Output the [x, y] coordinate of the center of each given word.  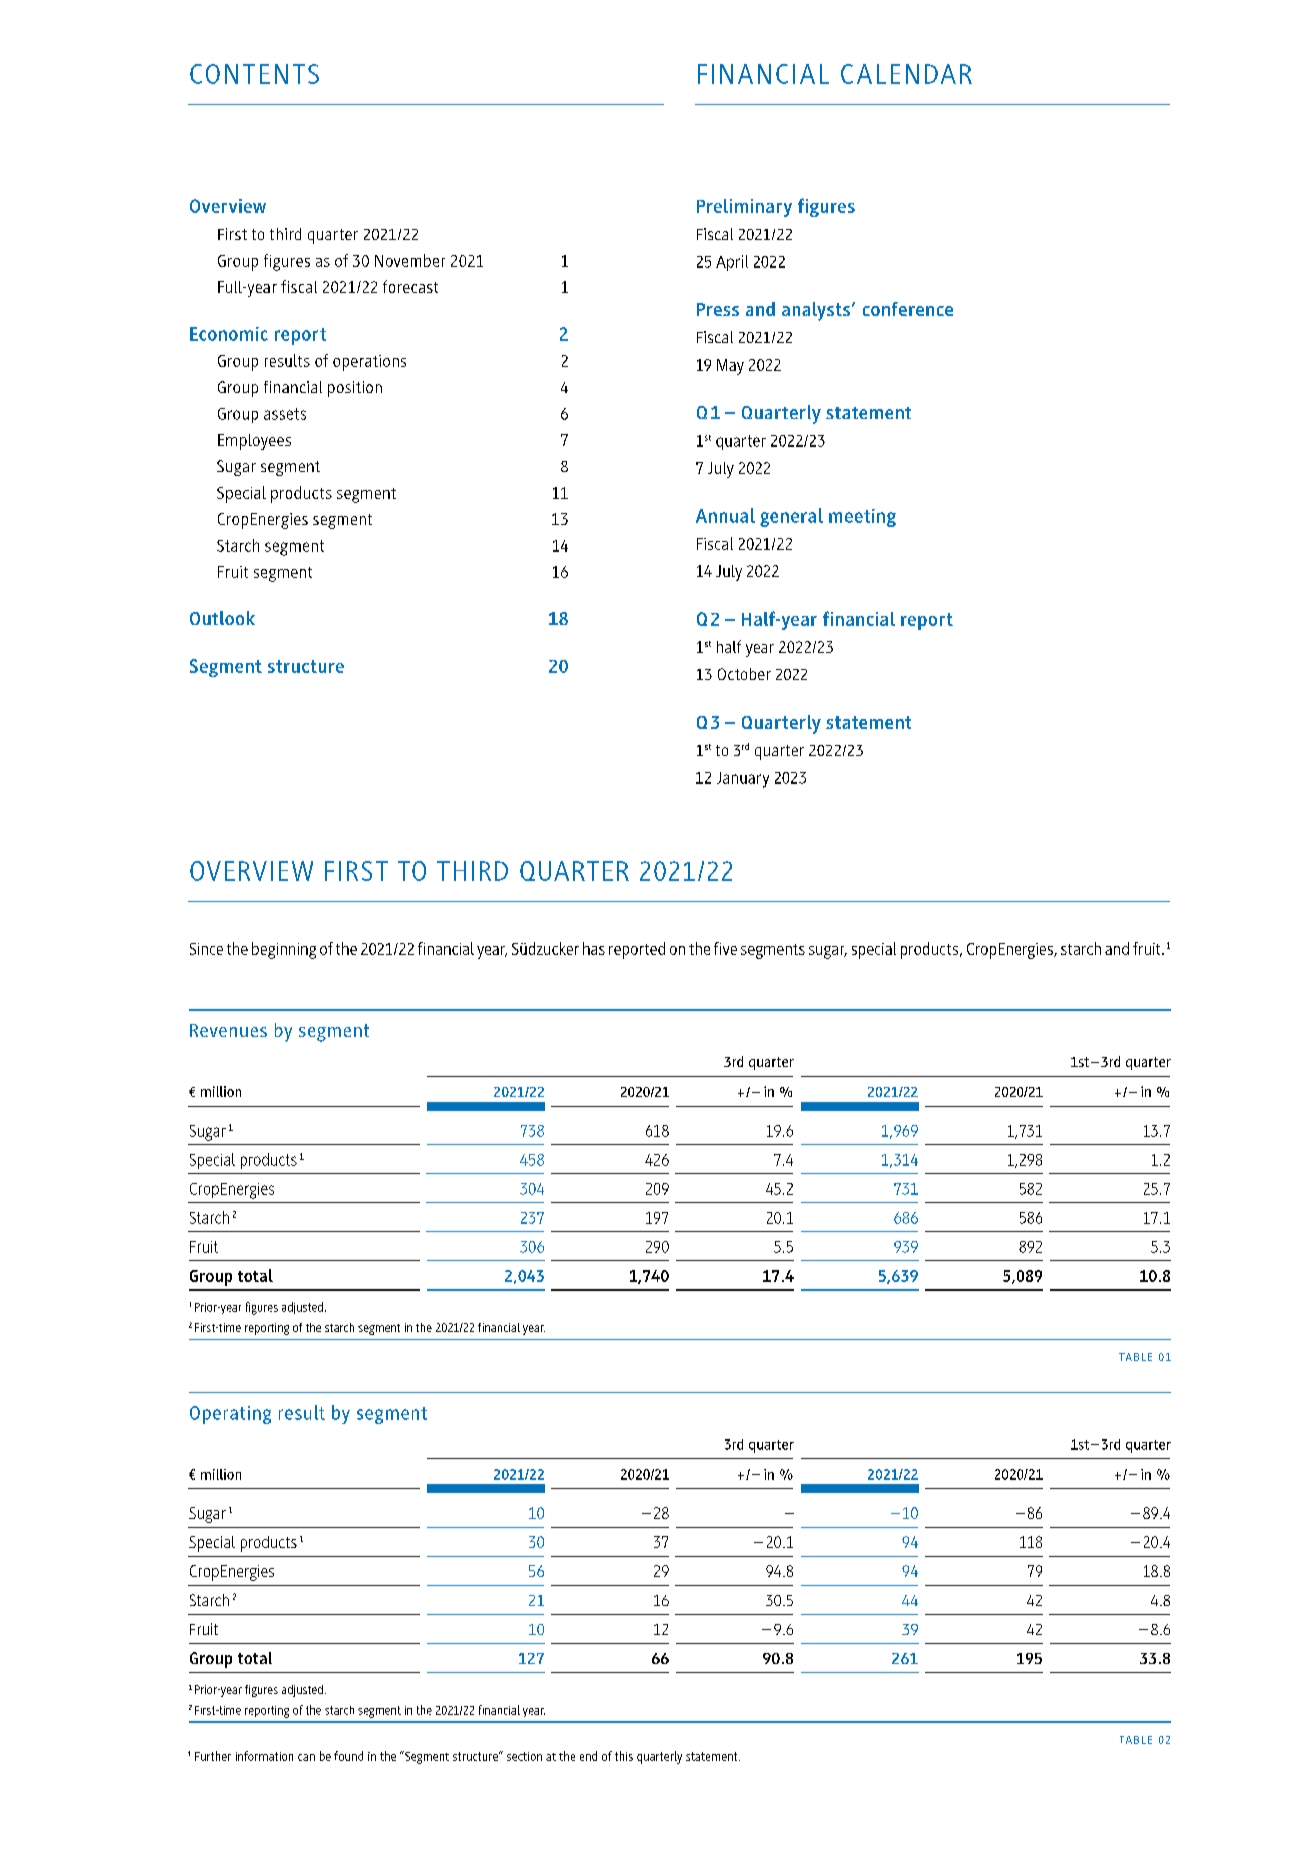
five [725, 948]
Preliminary [744, 208]
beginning [284, 950]
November [410, 260]
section [524, 1756]
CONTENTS [254, 74]
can [306, 1757]
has [594, 948]
